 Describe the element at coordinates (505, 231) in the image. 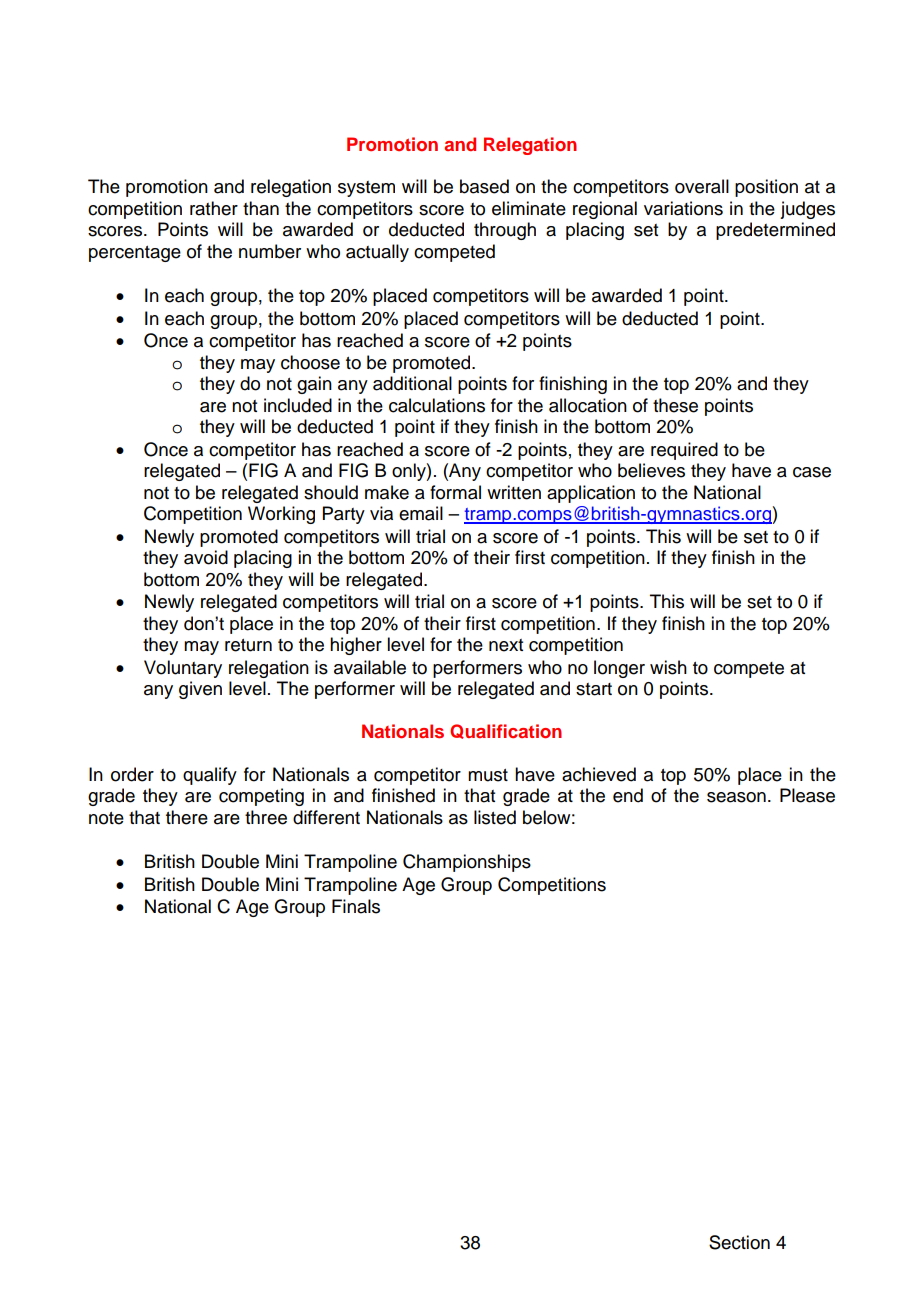

I see `through` at that location.
